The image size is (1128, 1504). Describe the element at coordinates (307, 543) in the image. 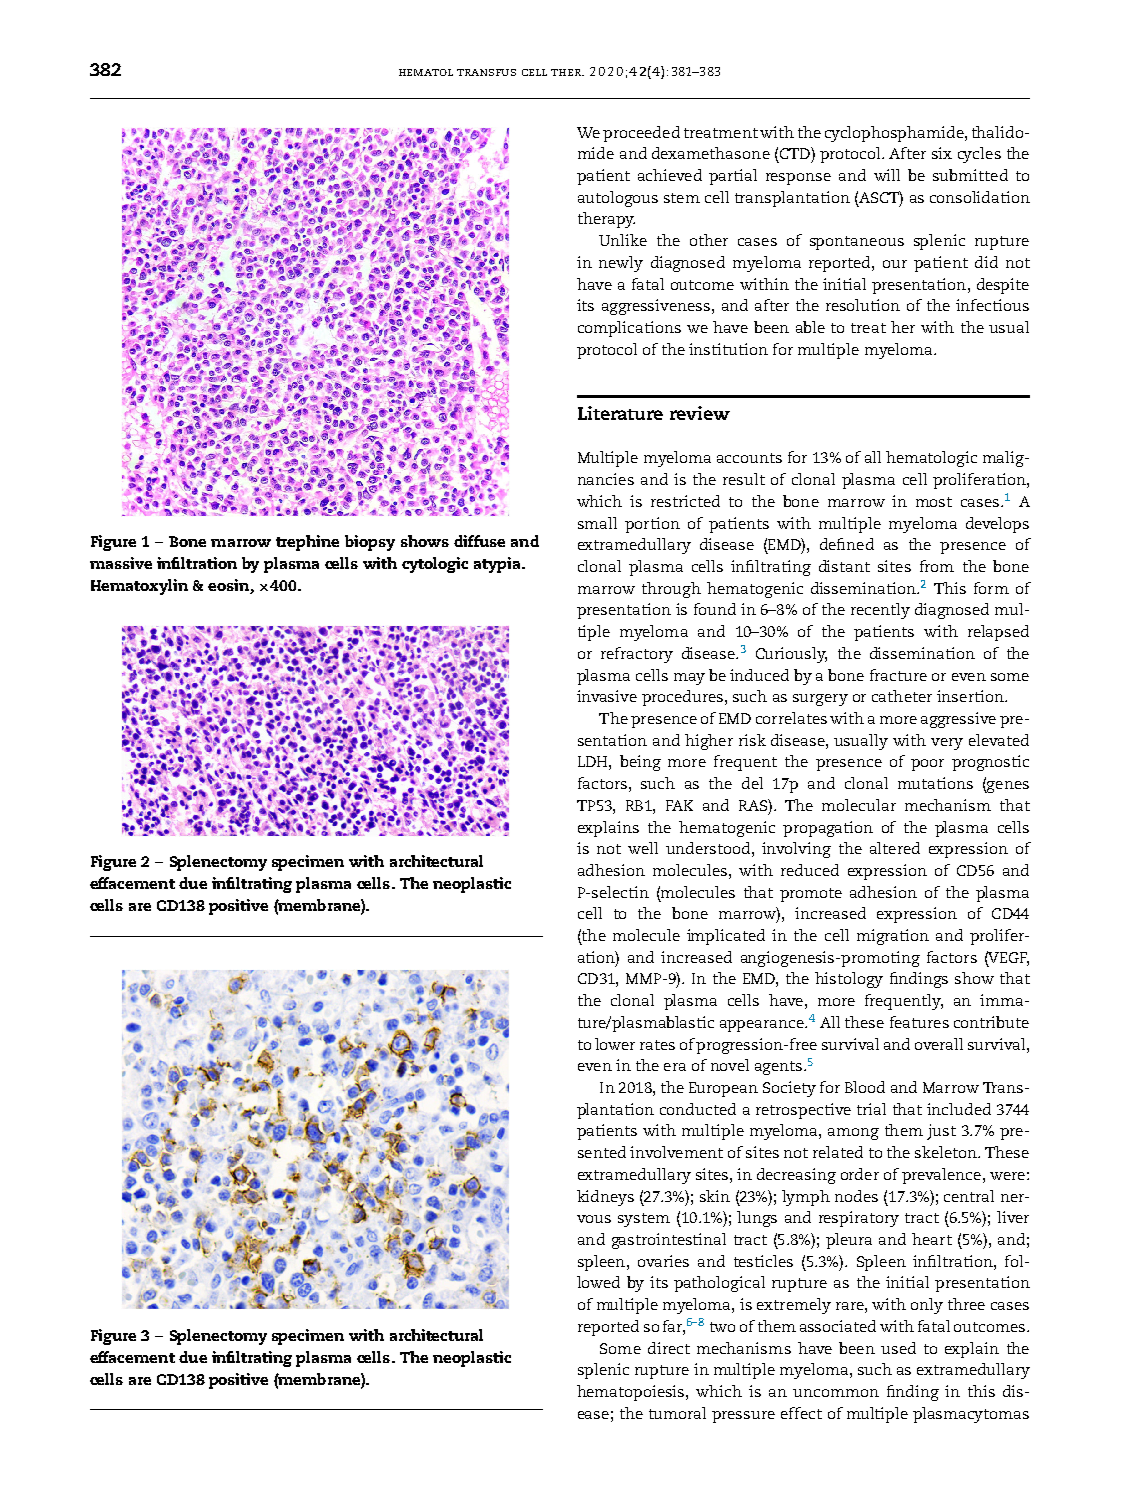

I see `trephine` at that location.
